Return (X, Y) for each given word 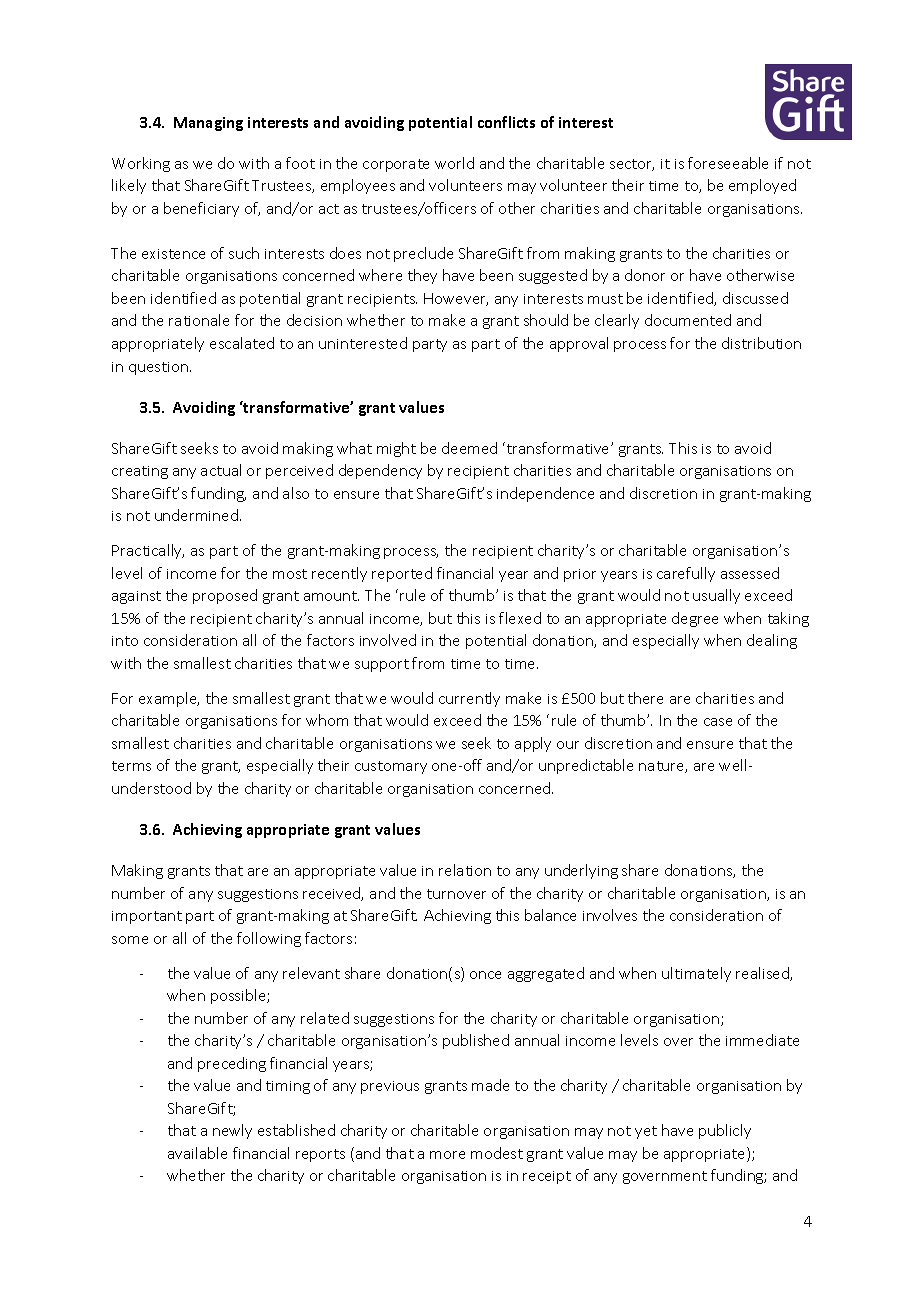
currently (469, 699)
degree (695, 619)
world (454, 163)
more (447, 1155)
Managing (208, 124)
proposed (225, 596)
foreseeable (728, 163)
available (197, 1153)
